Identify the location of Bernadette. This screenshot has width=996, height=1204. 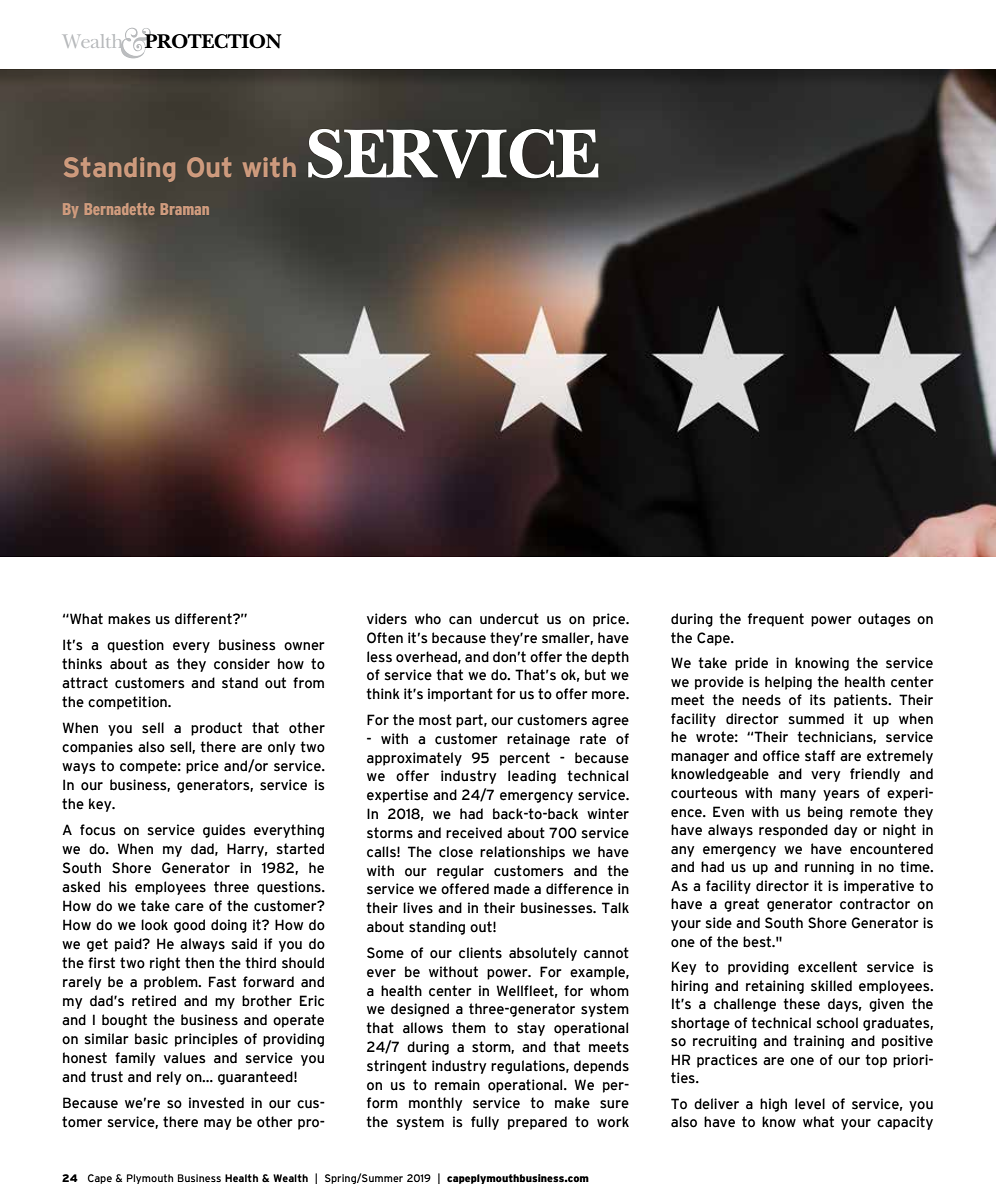
(119, 209).
